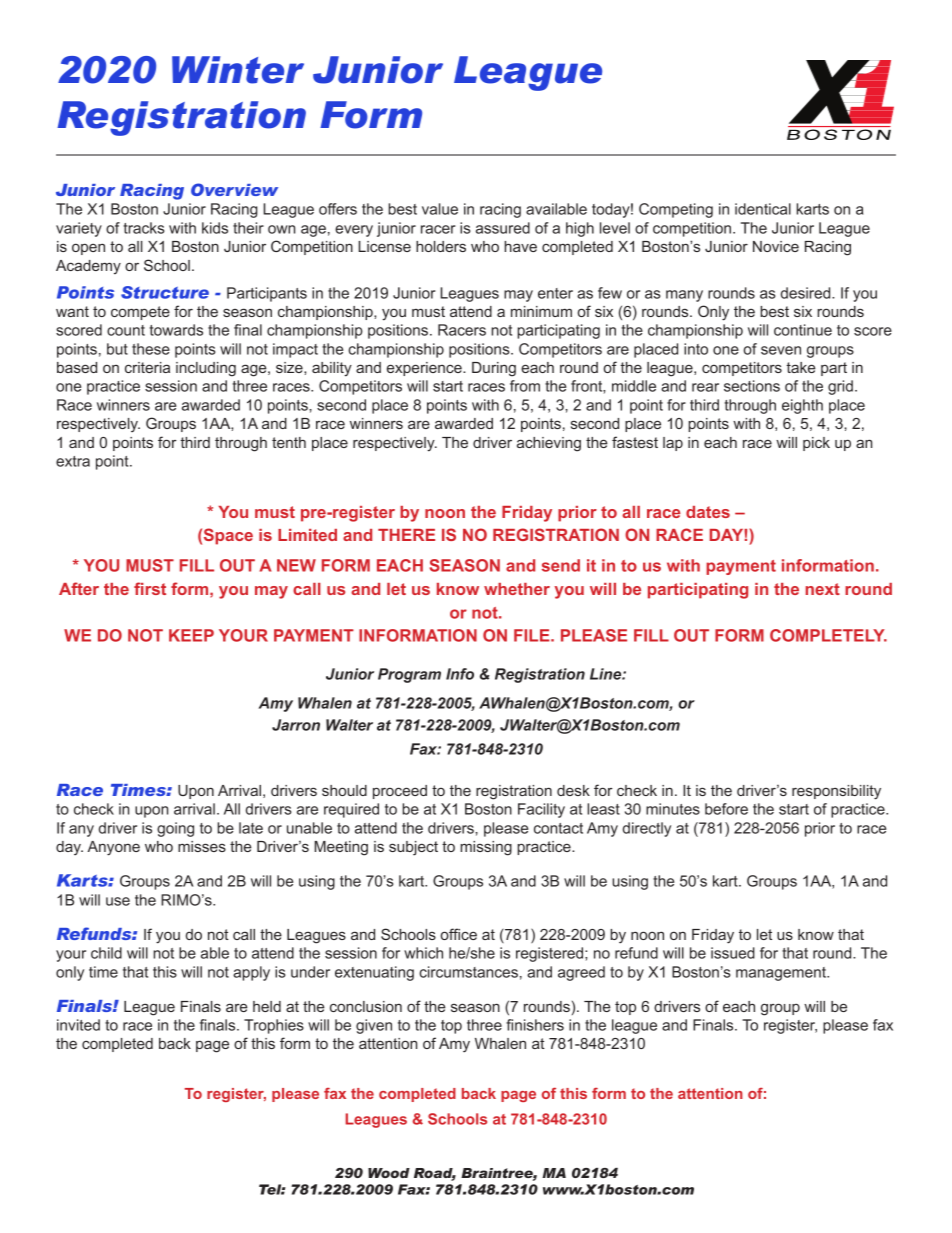  What do you see at coordinates (733, 953) in the screenshot?
I see `issued` at bounding box center [733, 953].
